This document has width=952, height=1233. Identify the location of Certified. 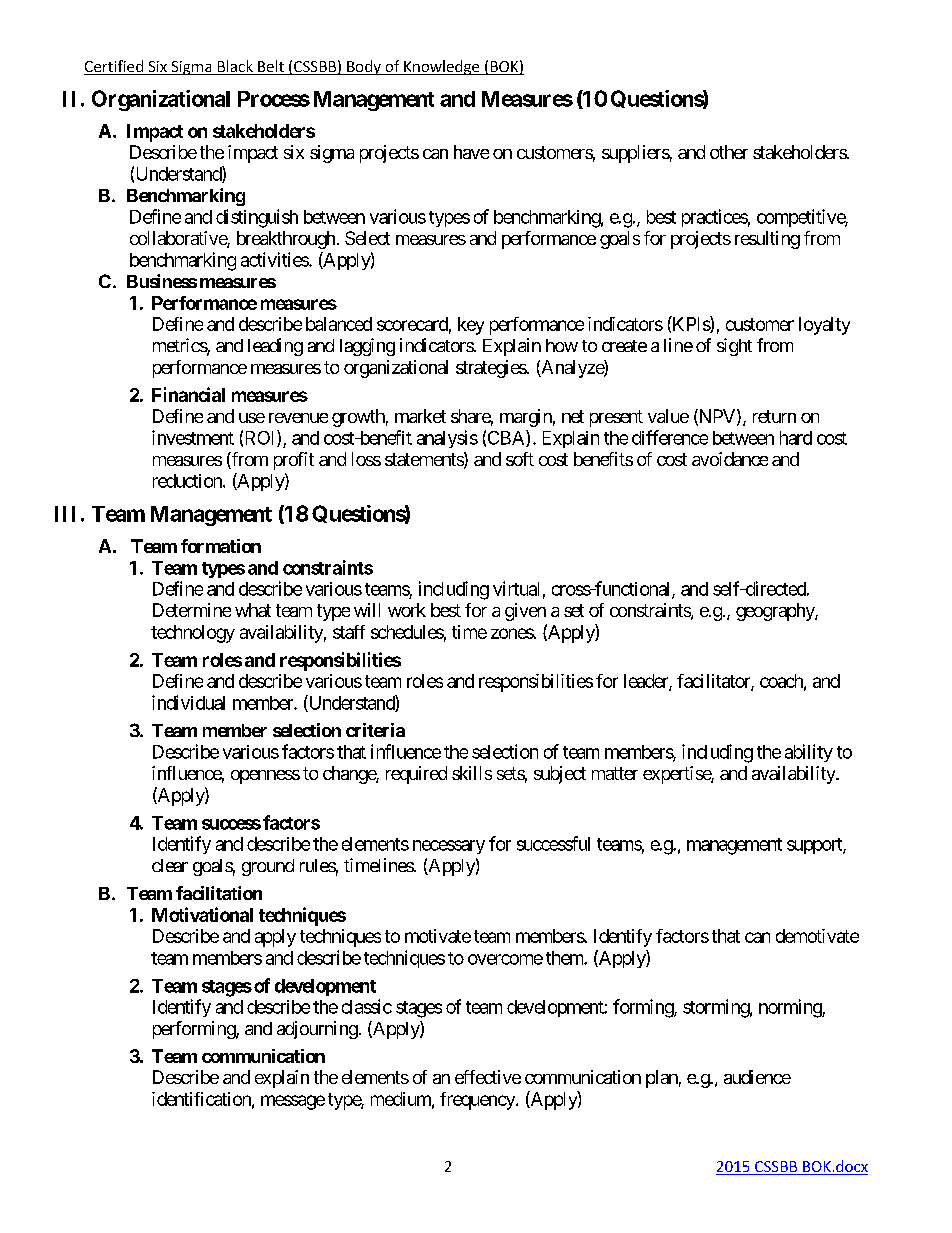
(114, 67).
